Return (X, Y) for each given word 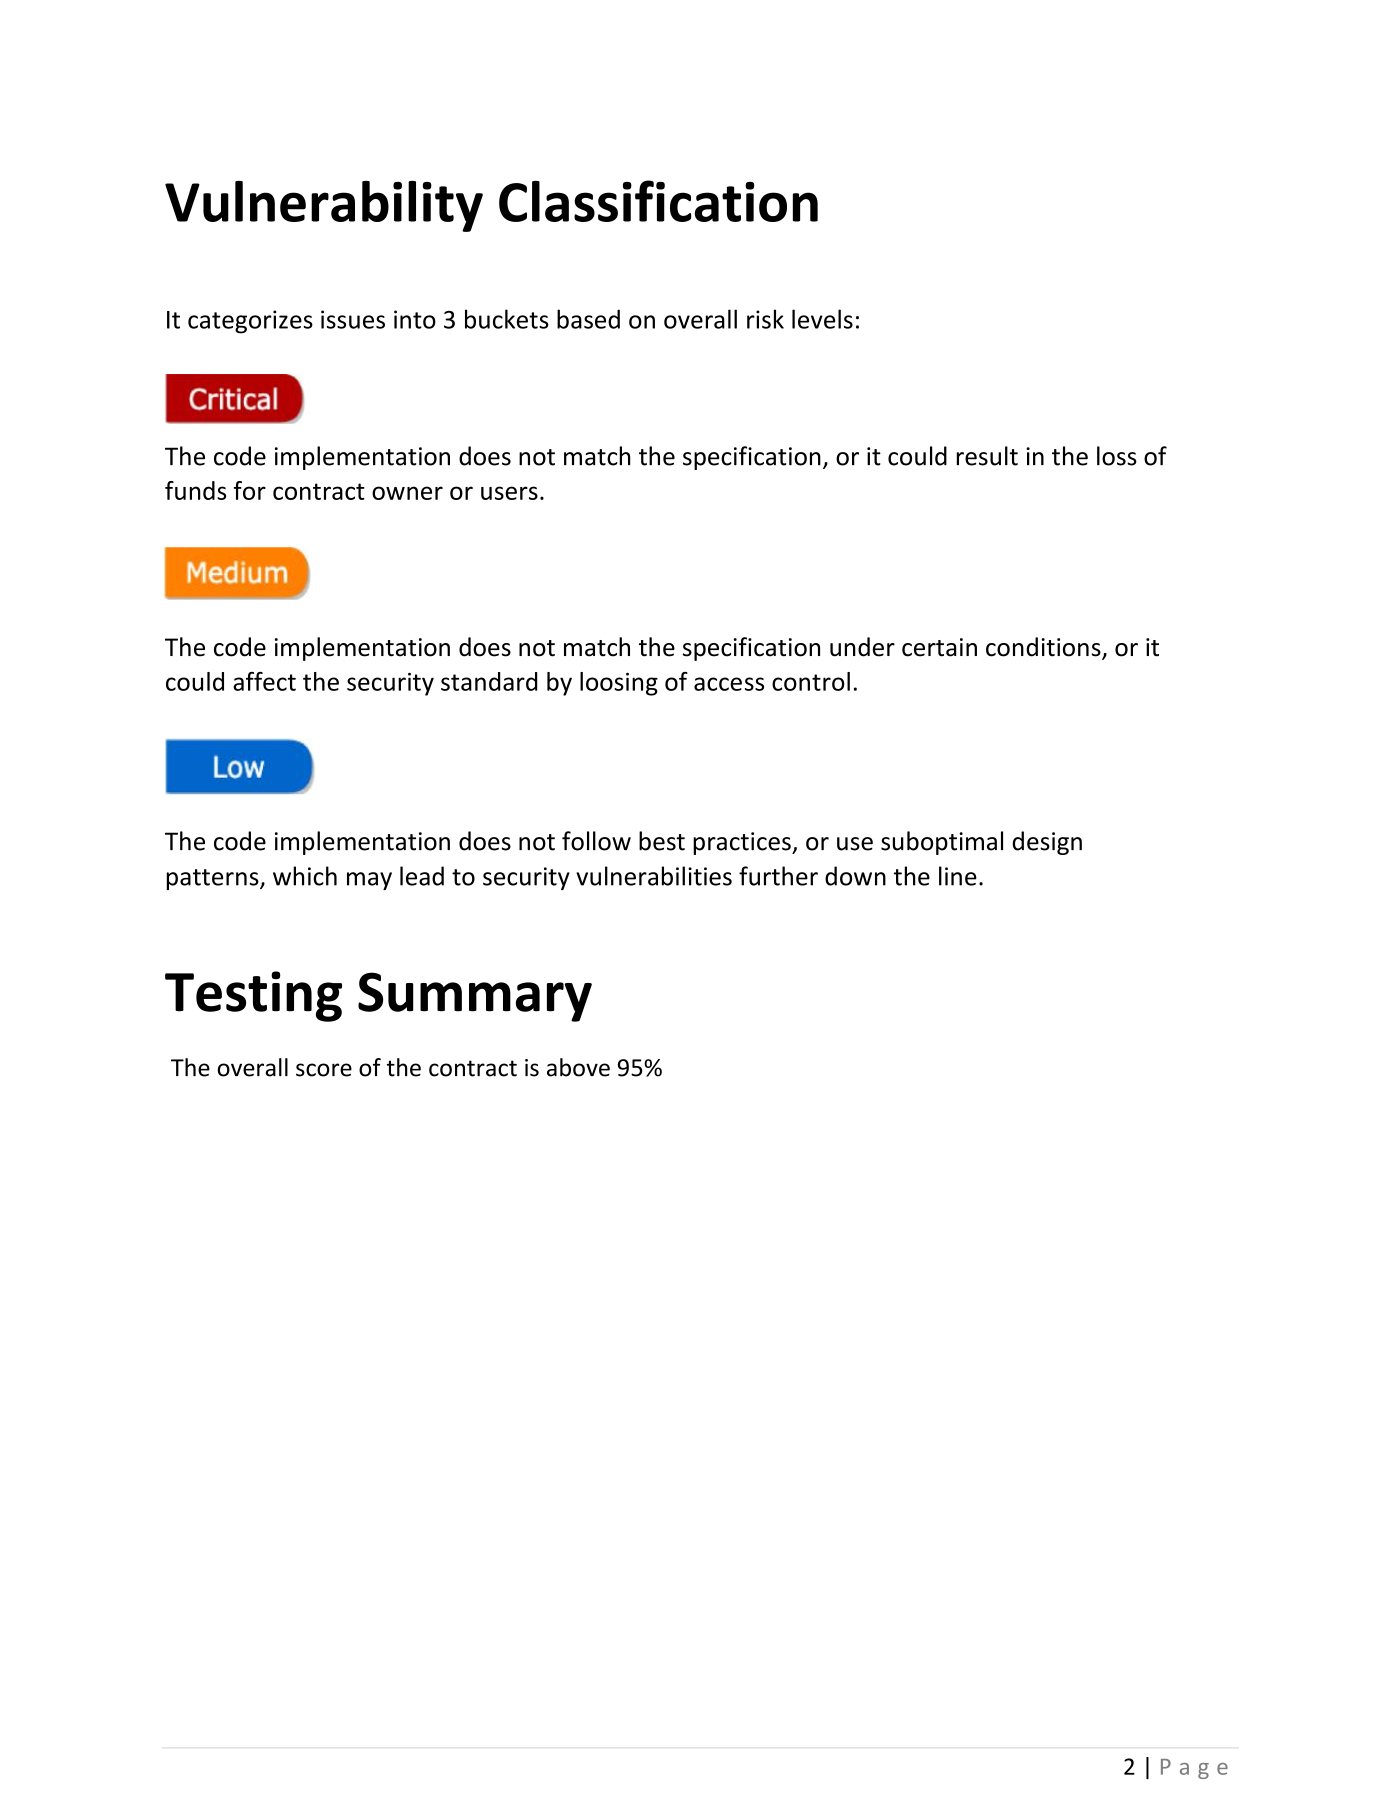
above (578, 1067)
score (324, 1070)
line (958, 876)
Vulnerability (324, 206)
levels (822, 319)
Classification (658, 201)
